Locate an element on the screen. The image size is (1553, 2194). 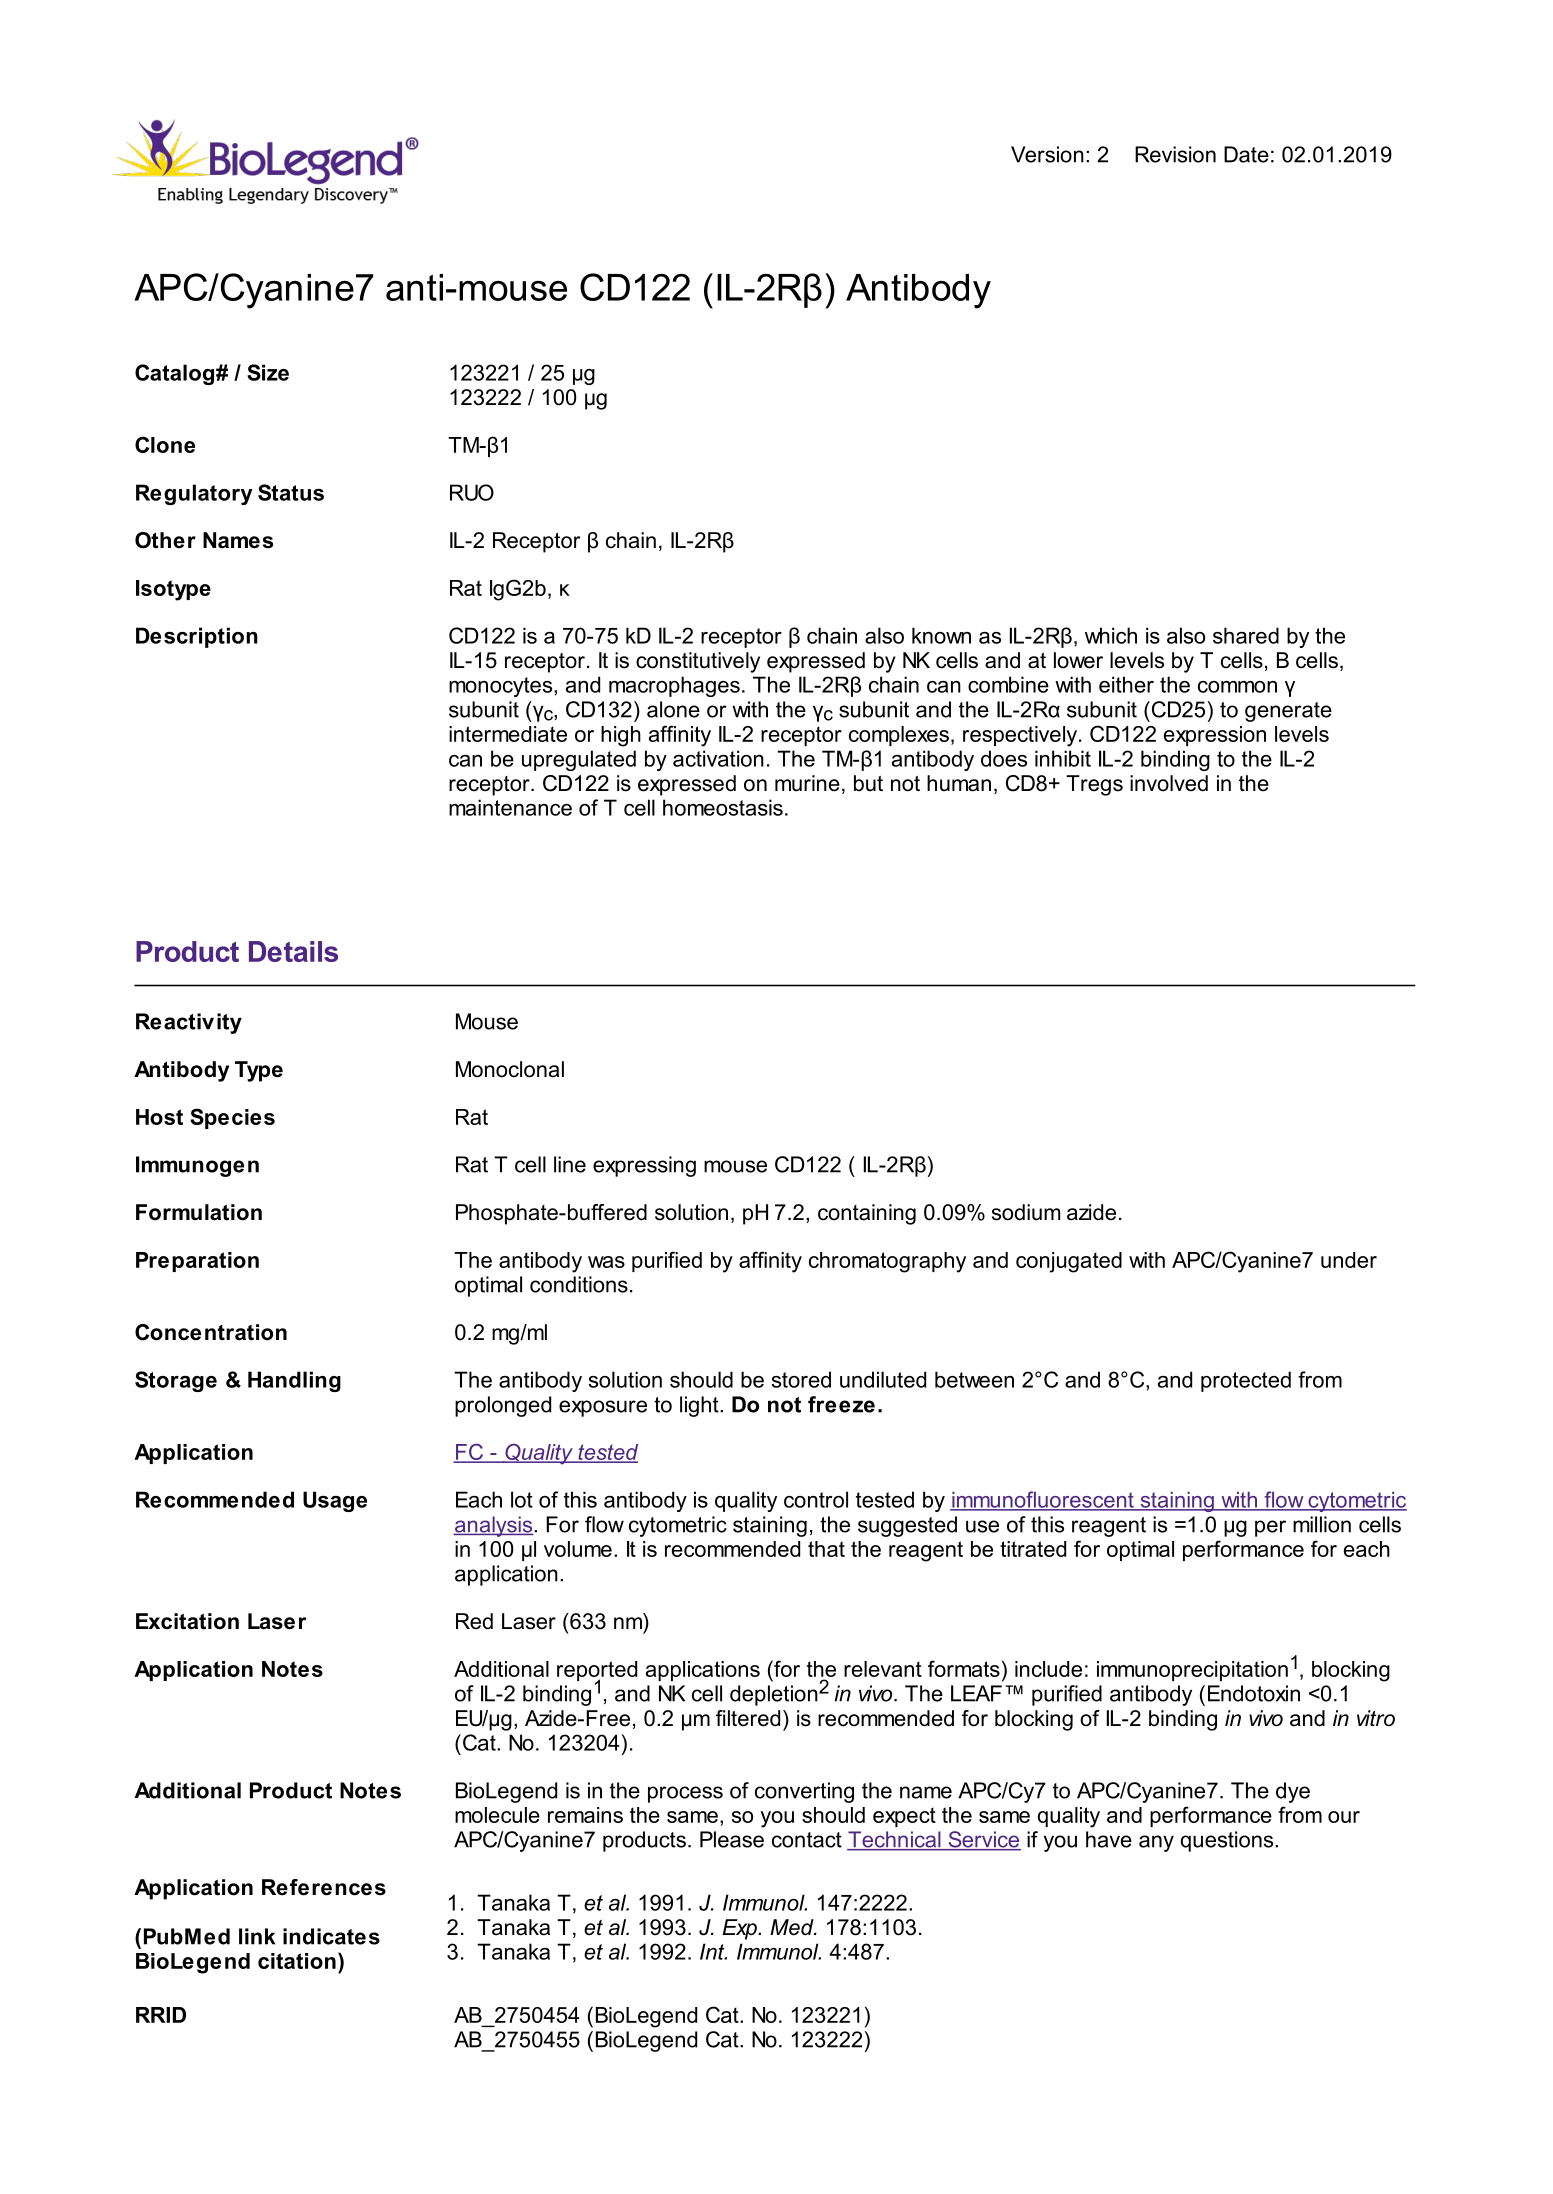
sodium is located at coordinates (1026, 1212).
